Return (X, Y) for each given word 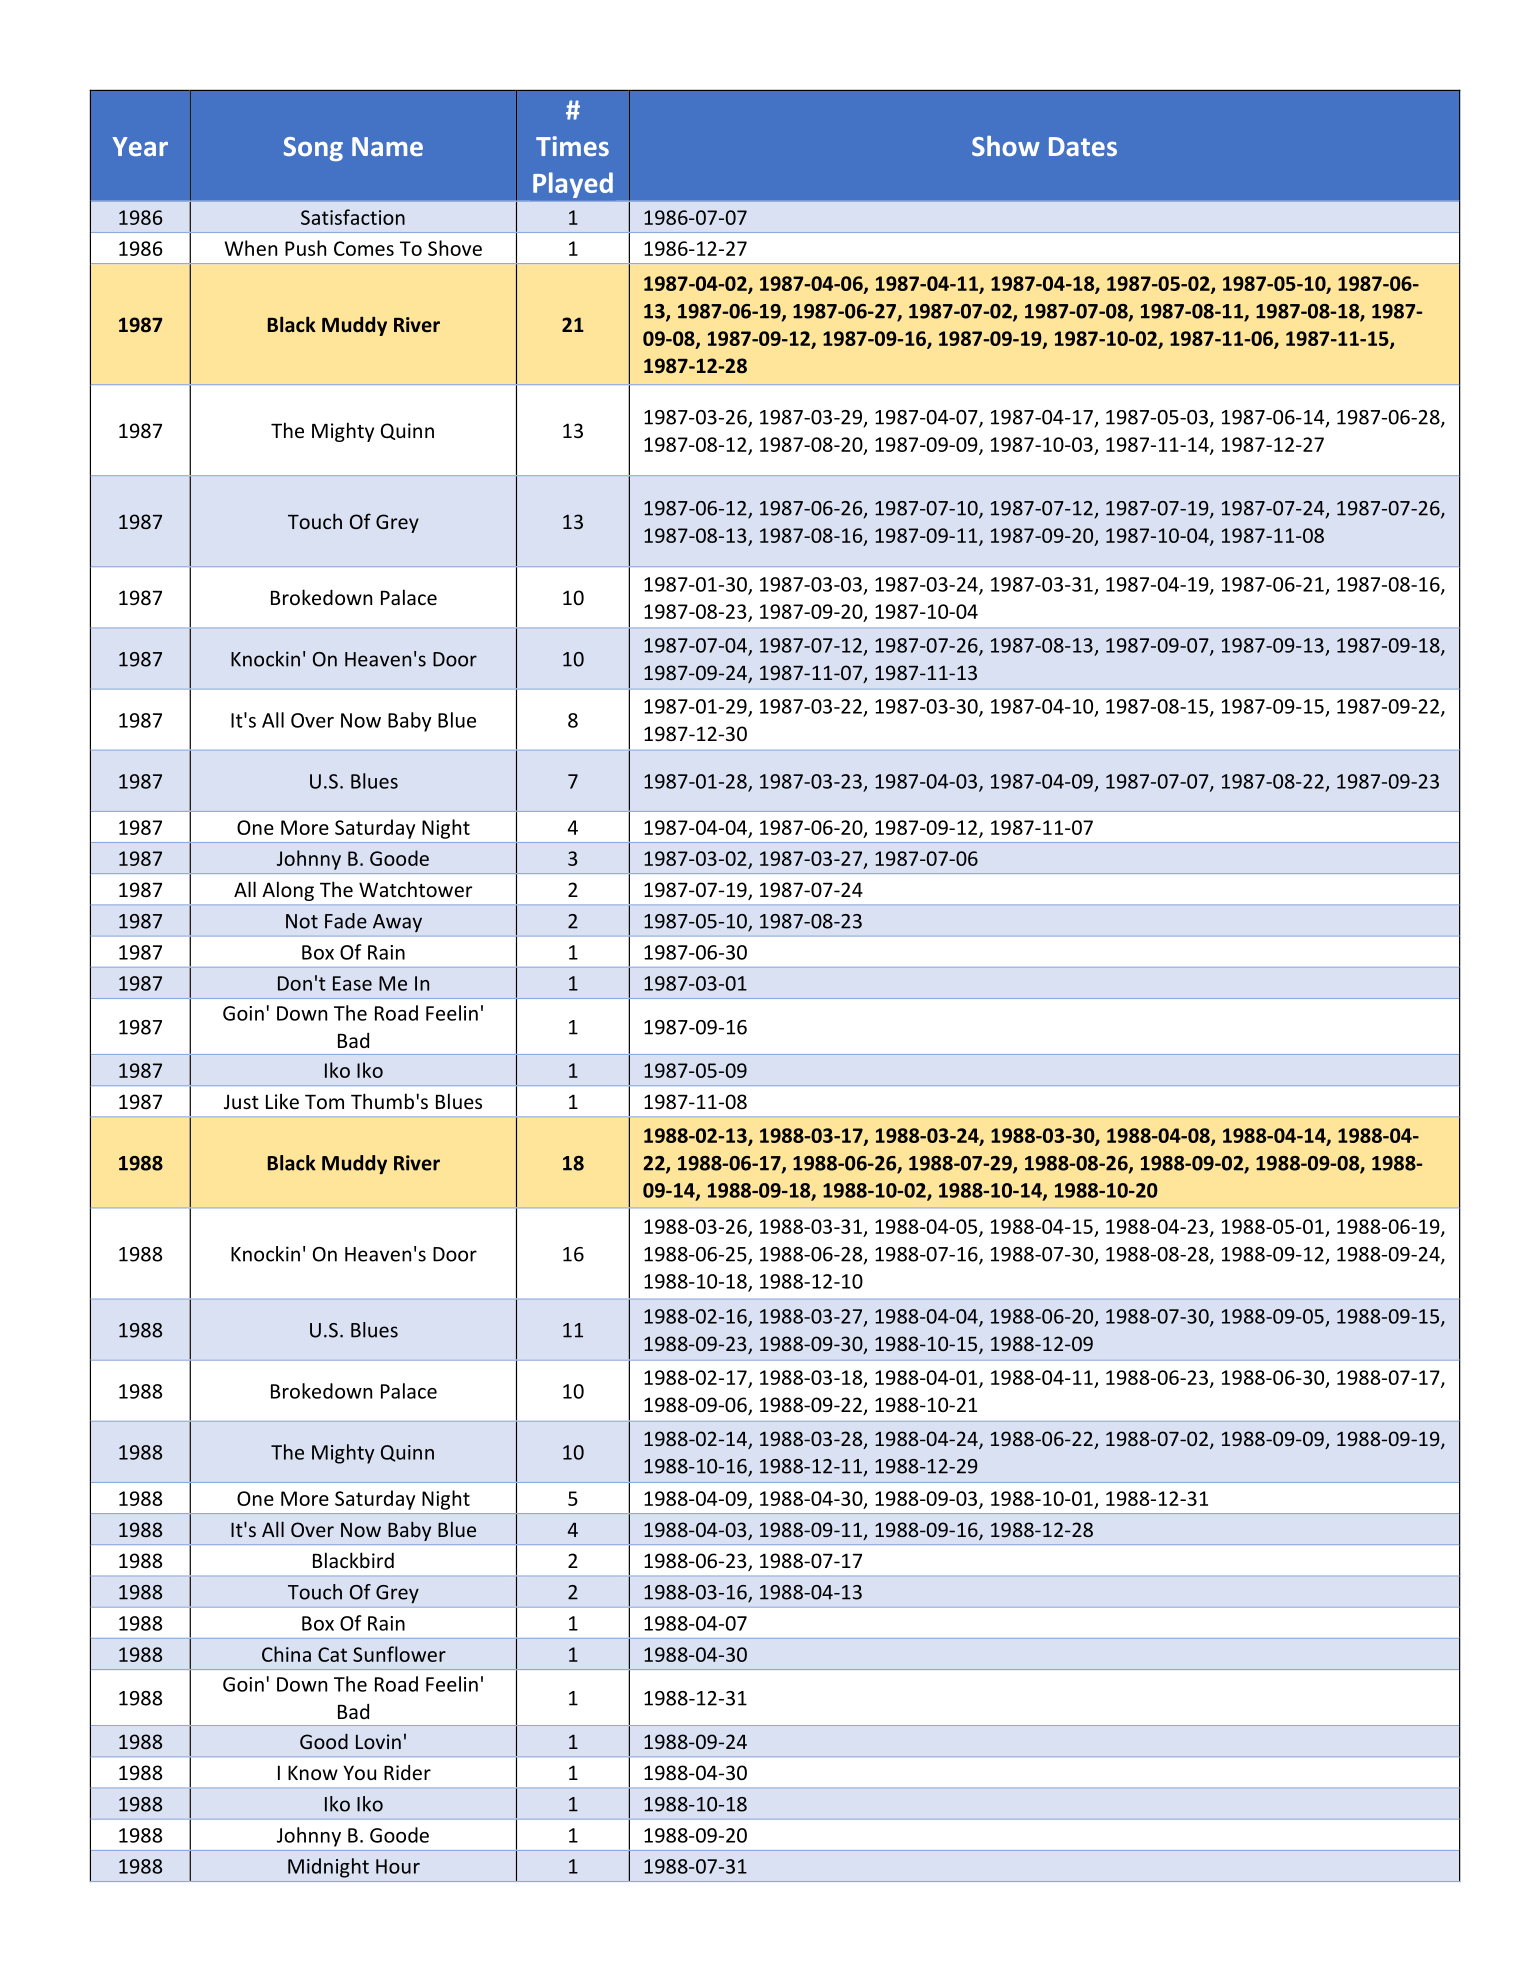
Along (288, 891)
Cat (332, 1654)
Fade (346, 921)
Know (313, 1772)
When (251, 248)
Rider (407, 1772)
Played (573, 185)
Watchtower (415, 889)
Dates (1083, 146)
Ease (352, 983)
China (286, 1654)
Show (1006, 146)
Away (397, 923)
